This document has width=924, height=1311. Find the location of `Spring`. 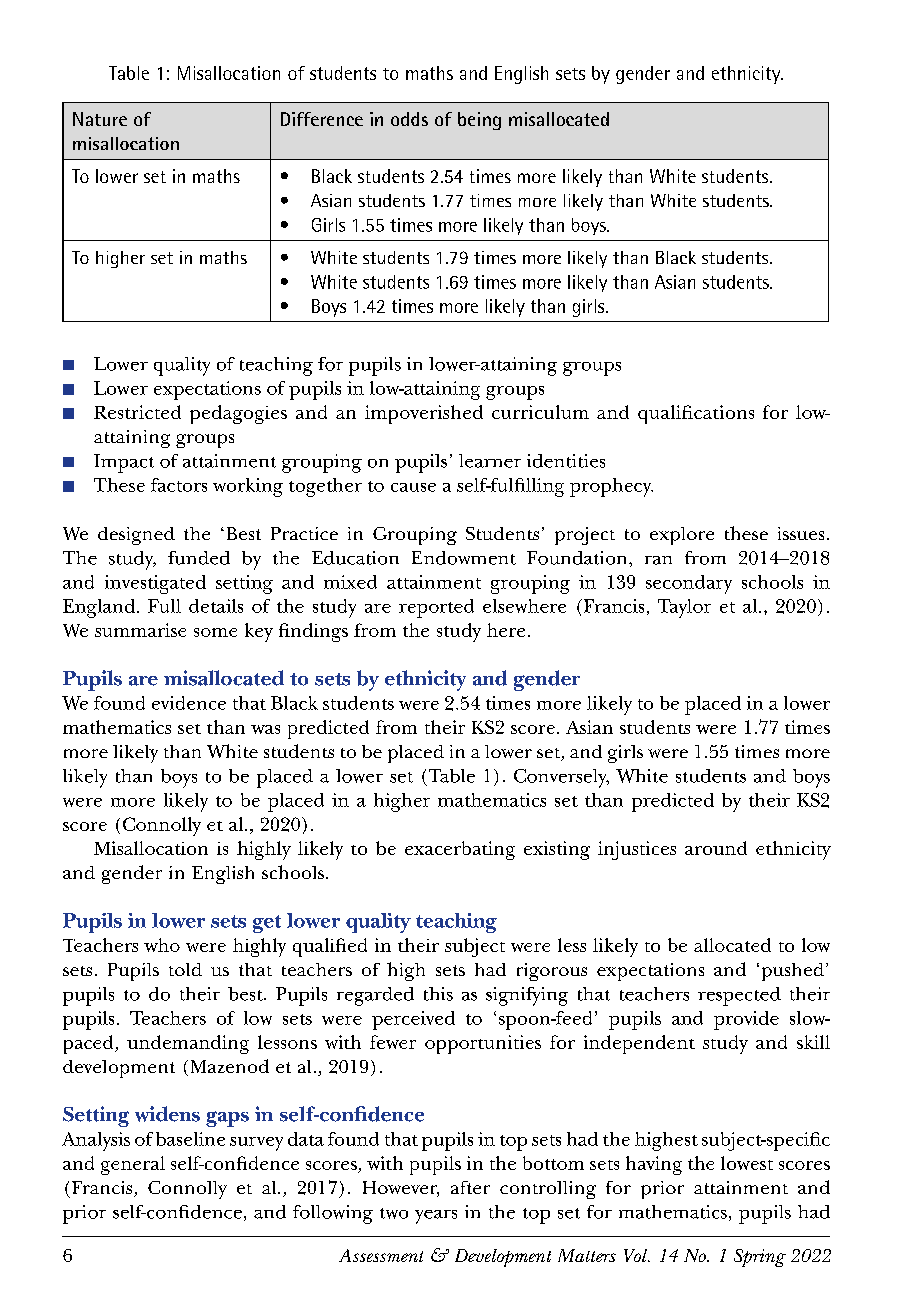

Spring is located at coordinates (760, 1258).
